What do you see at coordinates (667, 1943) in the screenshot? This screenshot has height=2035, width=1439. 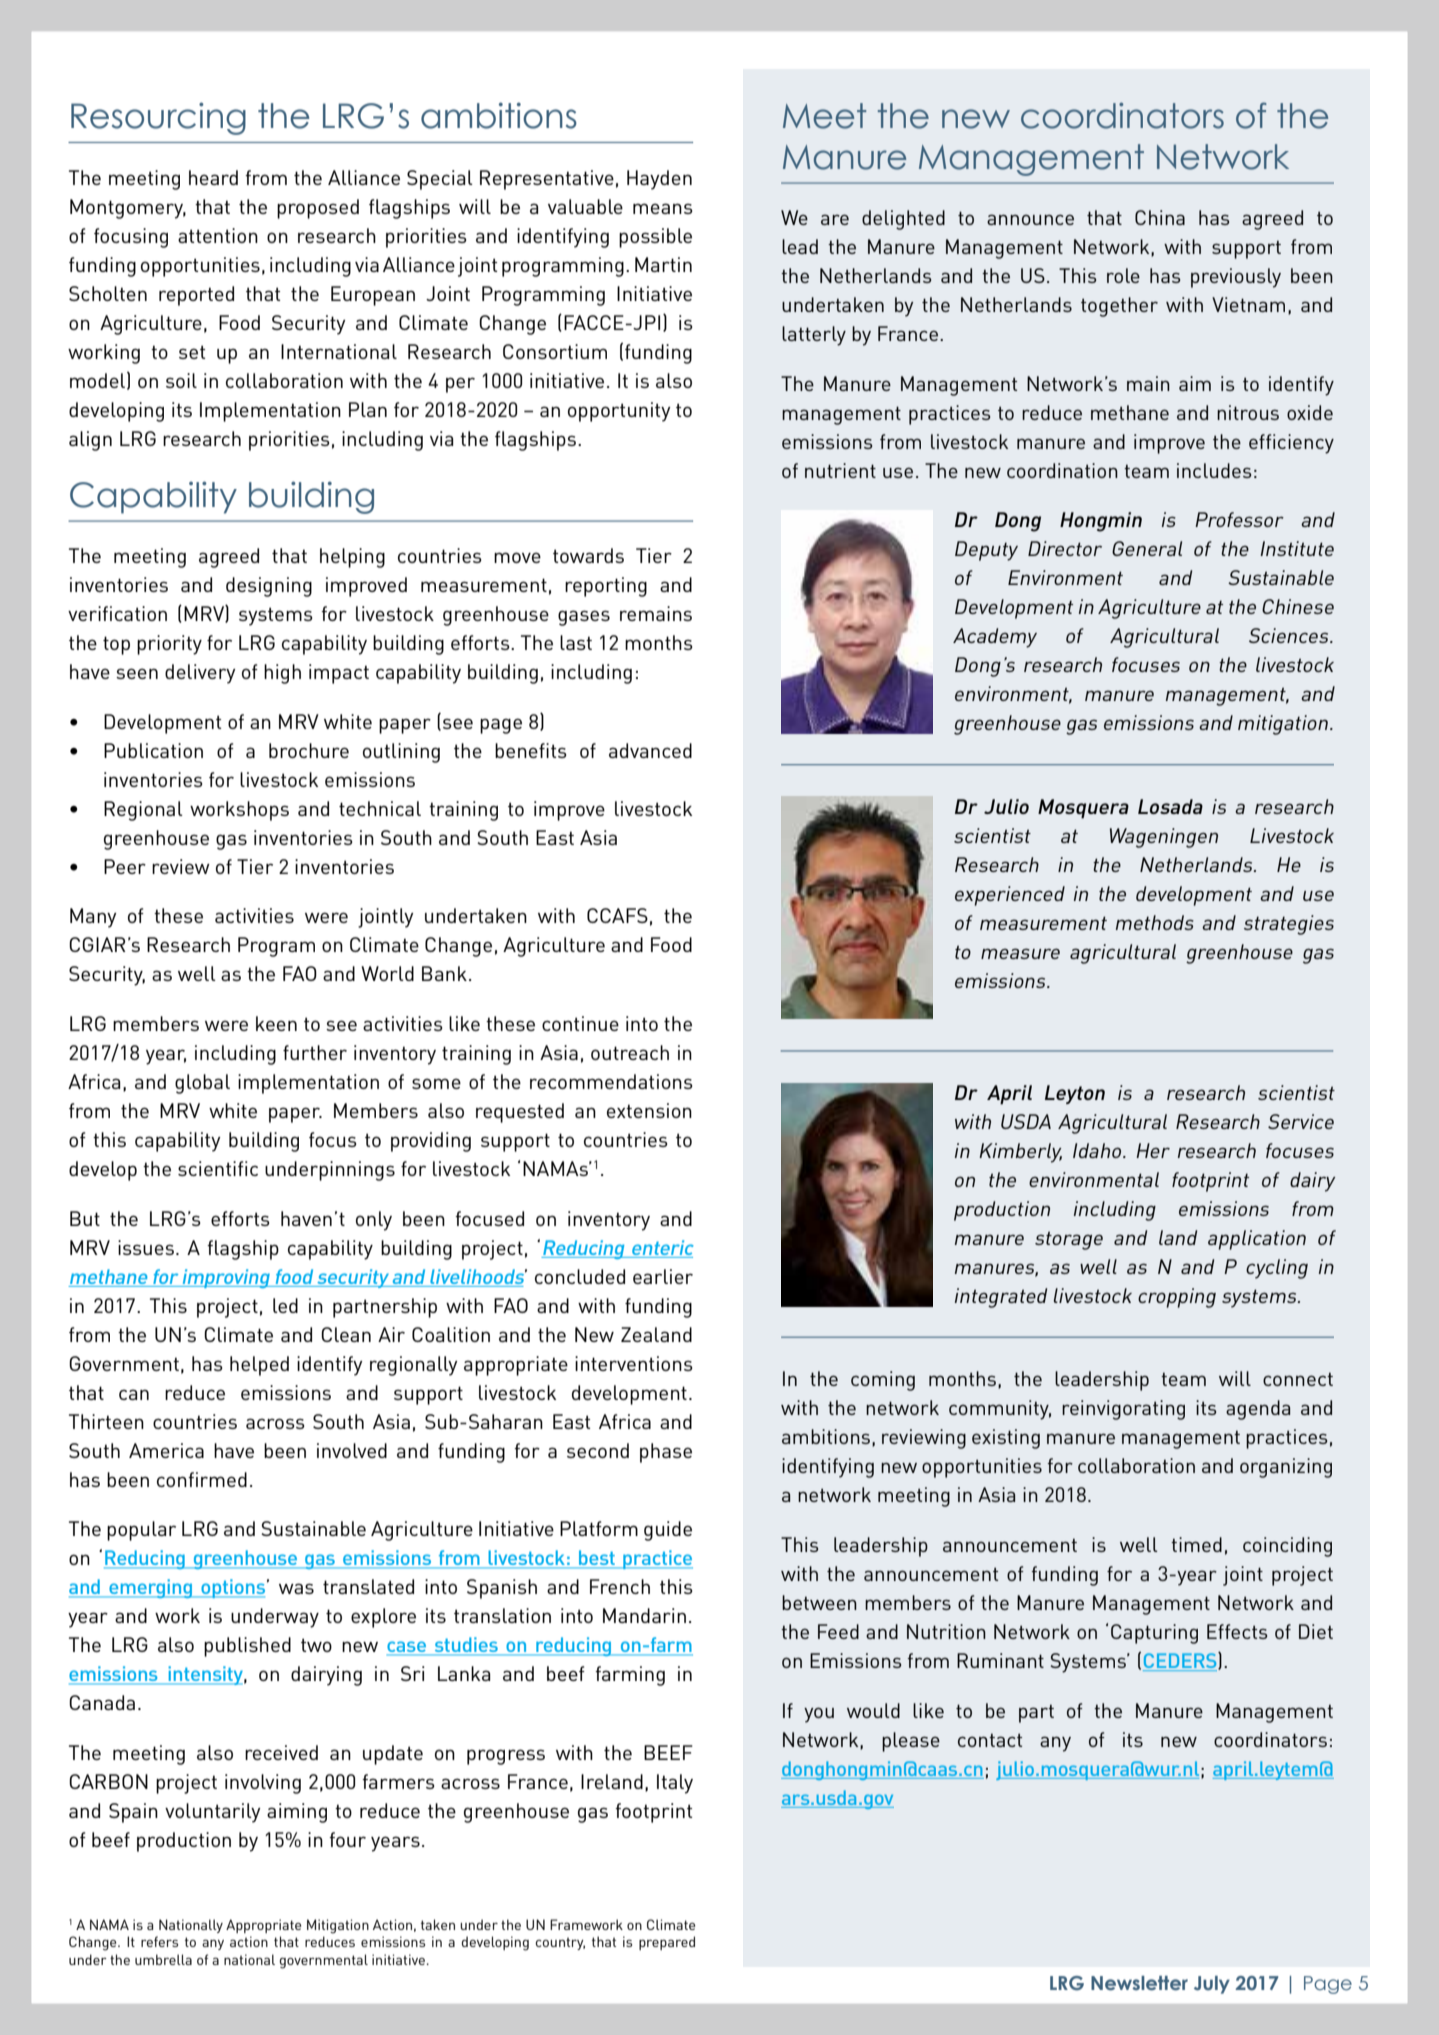 I see `prepared` at bounding box center [667, 1943].
